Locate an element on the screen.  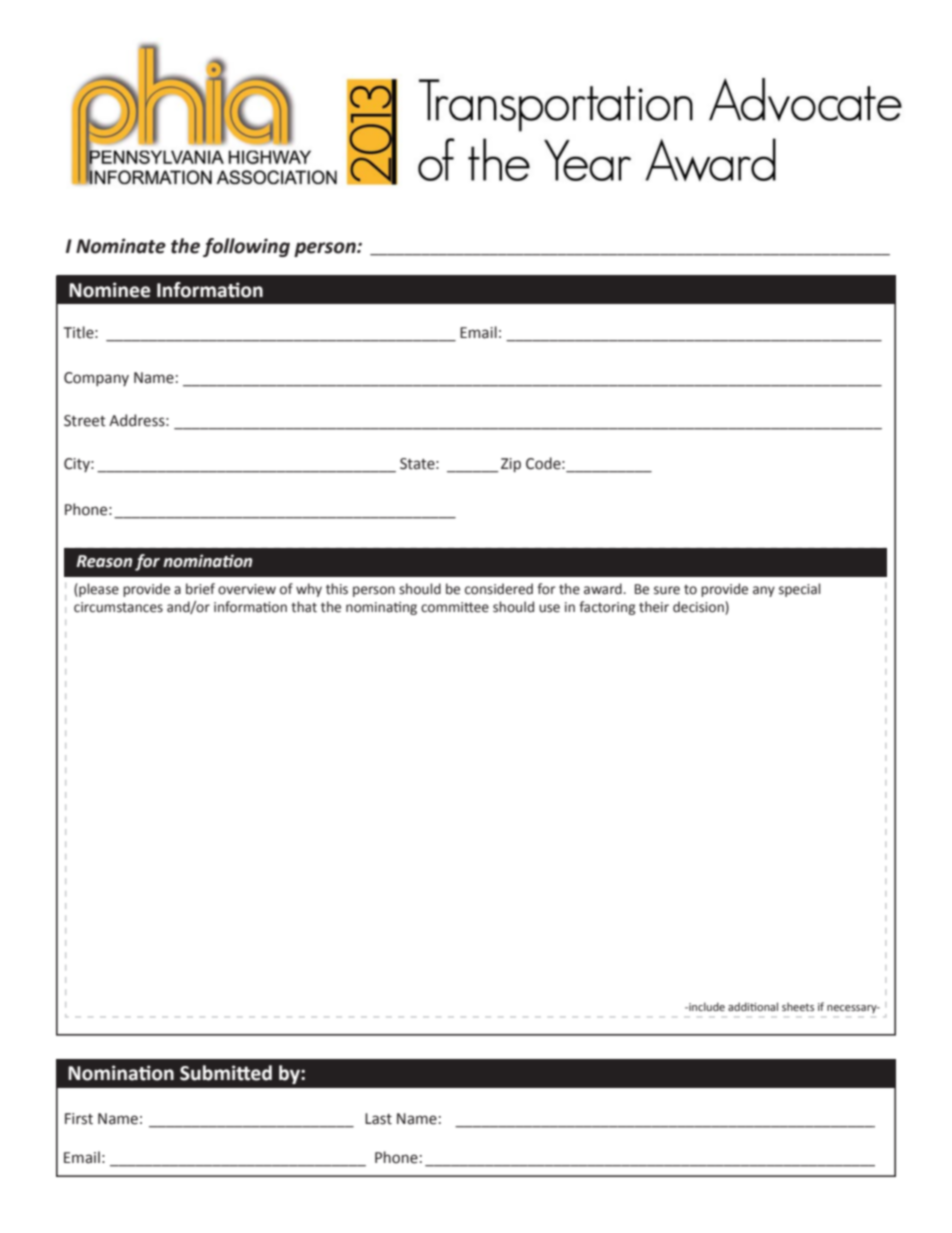
Nominate is located at coordinates (121, 246).
